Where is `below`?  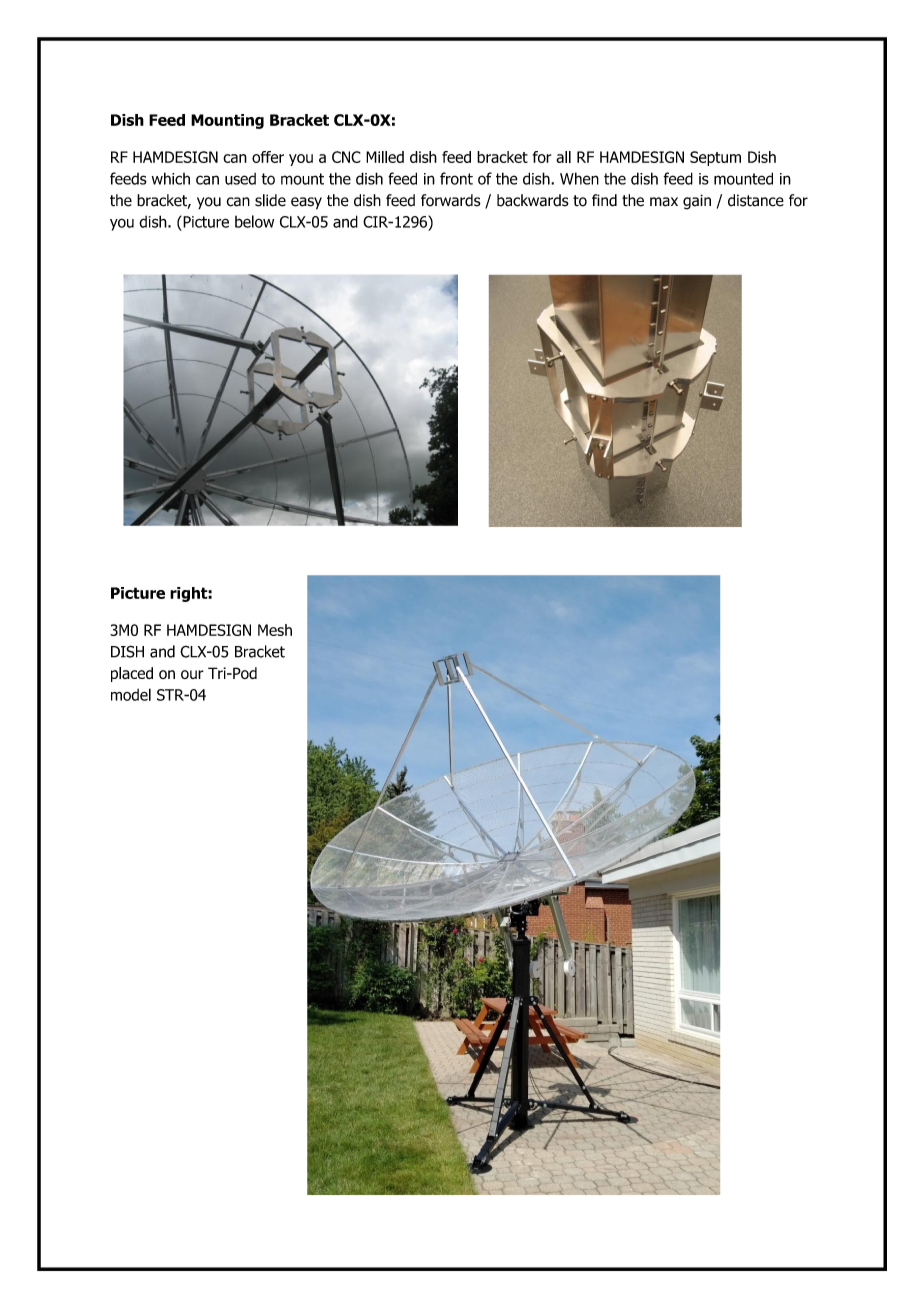 below is located at coordinates (254, 221).
